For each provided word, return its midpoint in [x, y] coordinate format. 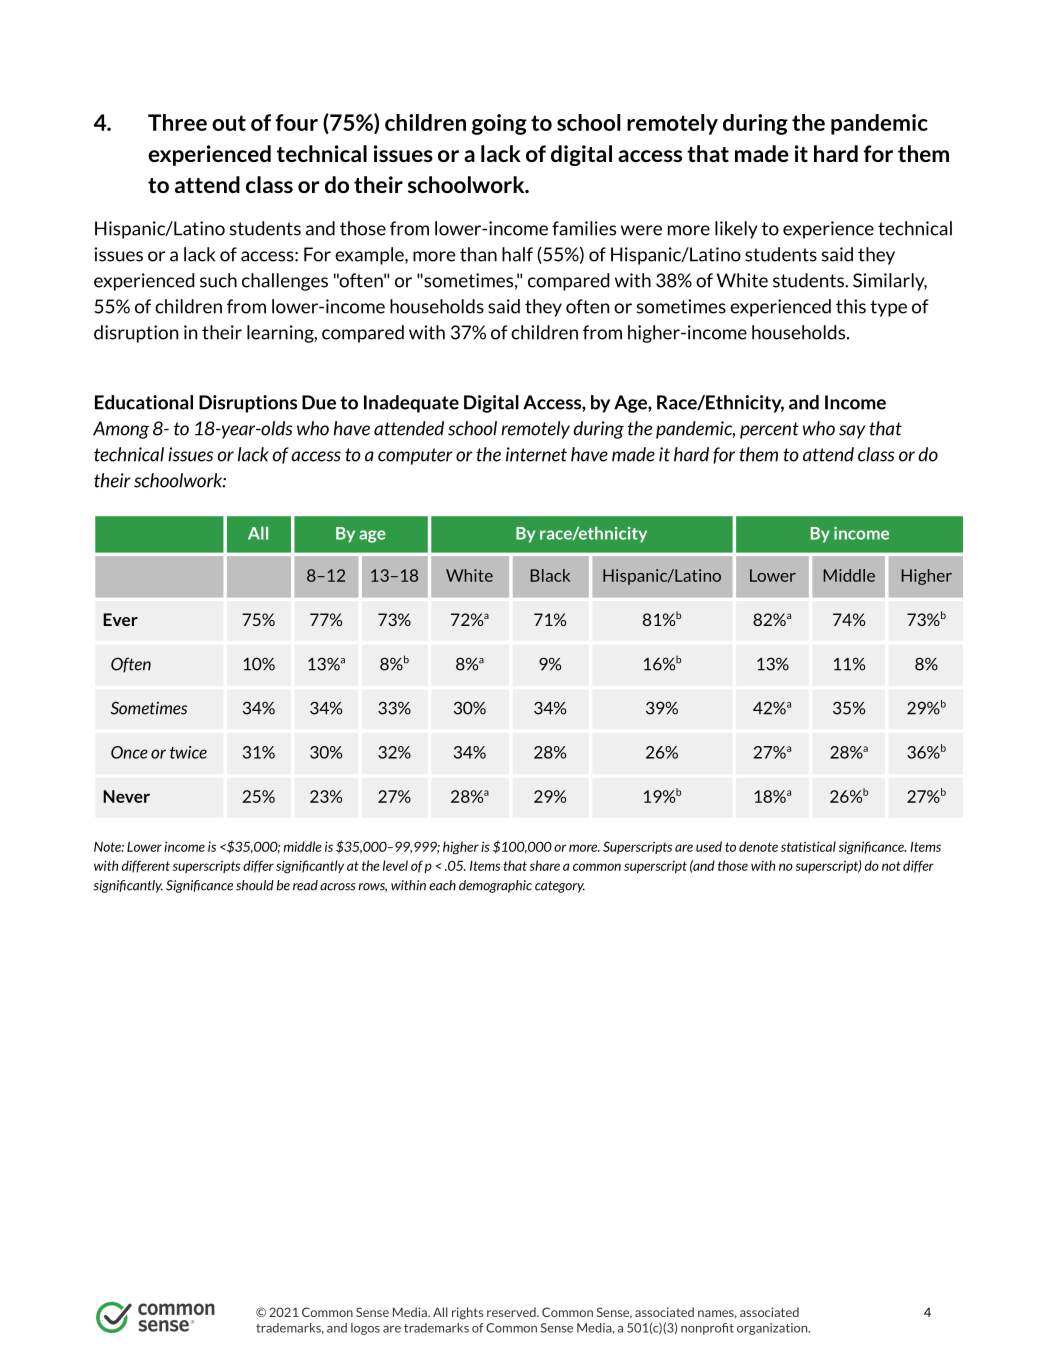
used [709, 846]
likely [736, 230]
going [499, 124]
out [229, 123]
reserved [512, 1312]
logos [365, 1329]
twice [188, 752]
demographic [495, 886]
